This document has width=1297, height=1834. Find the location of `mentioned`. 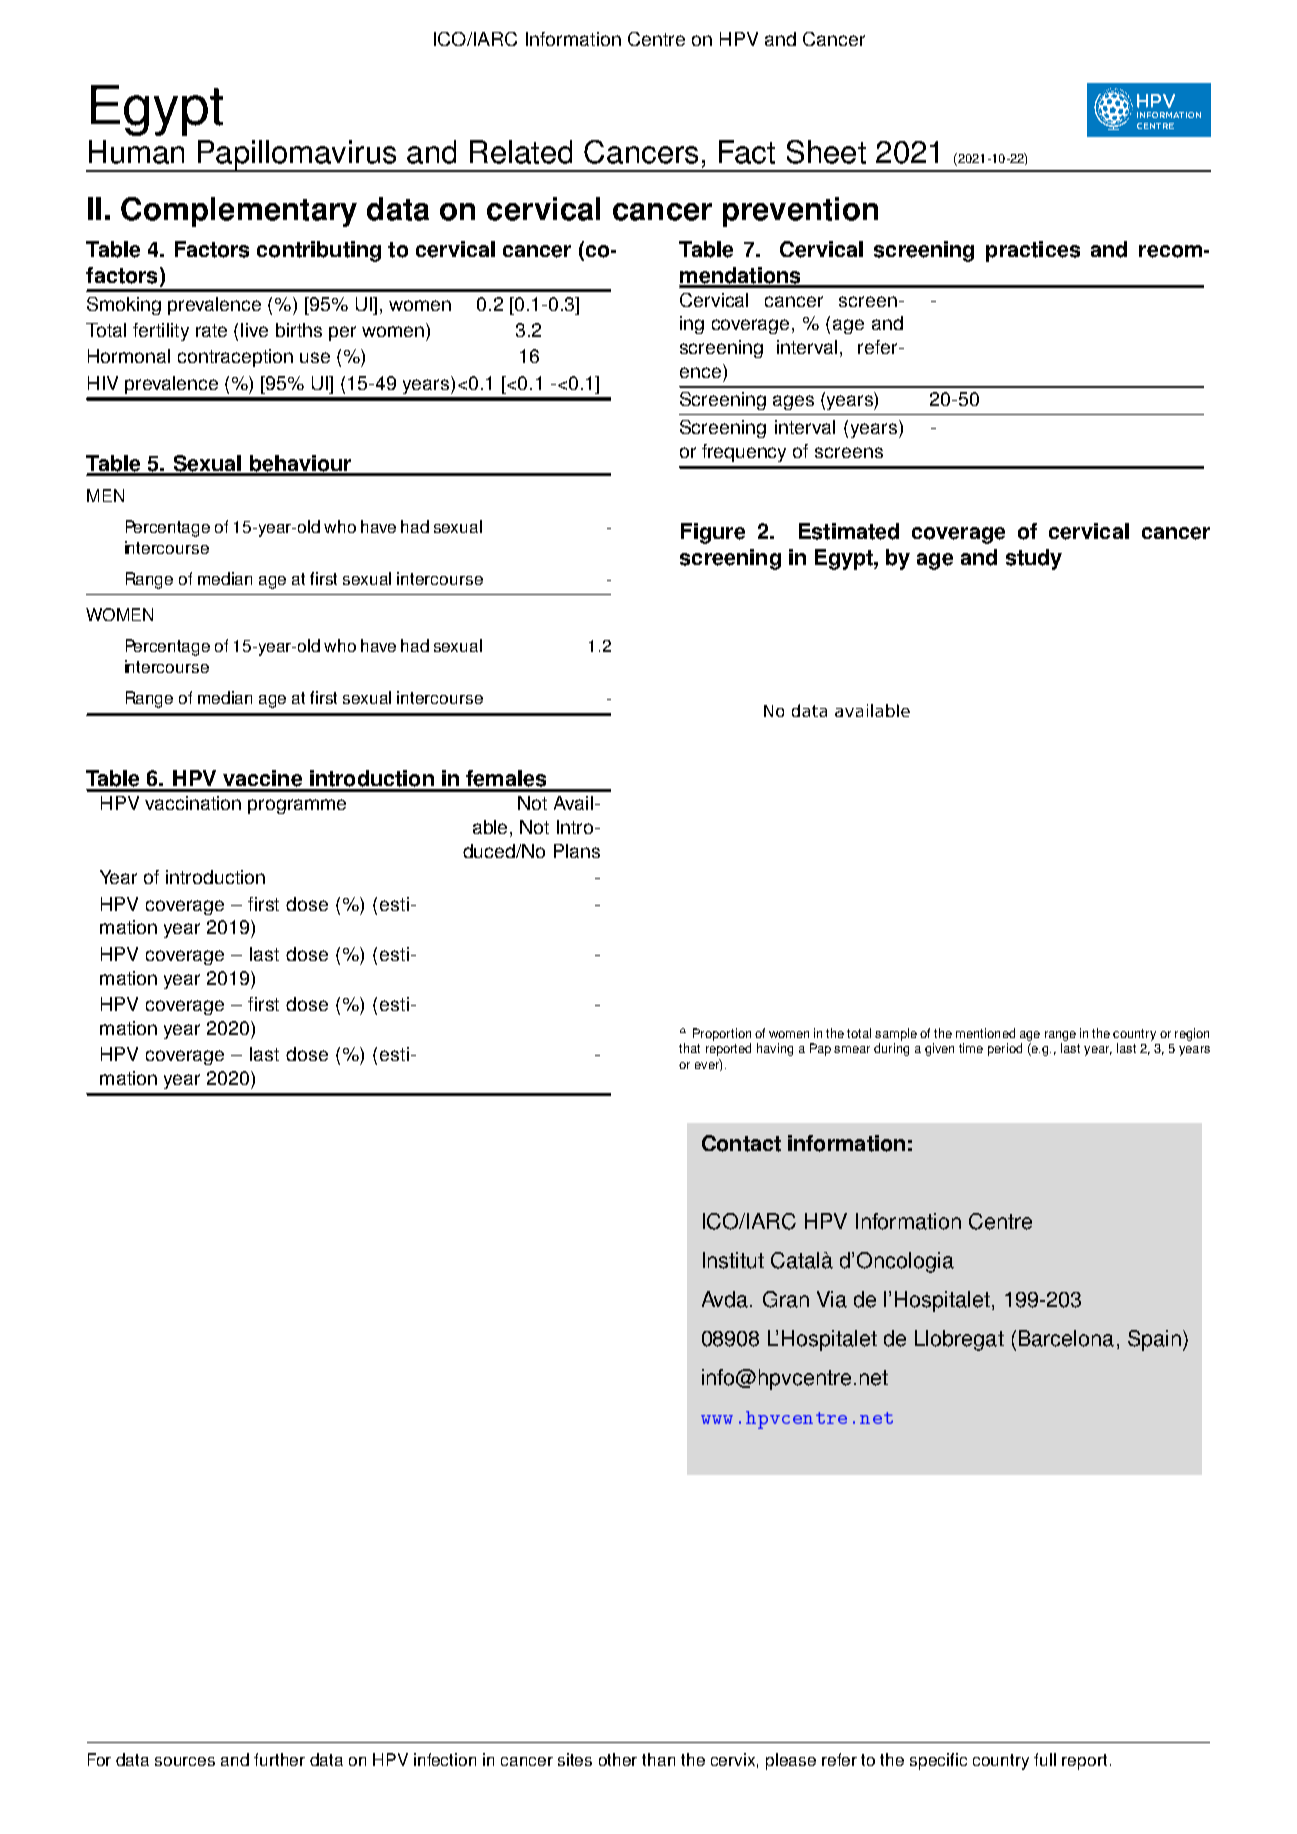

mentioned is located at coordinates (985, 1033).
